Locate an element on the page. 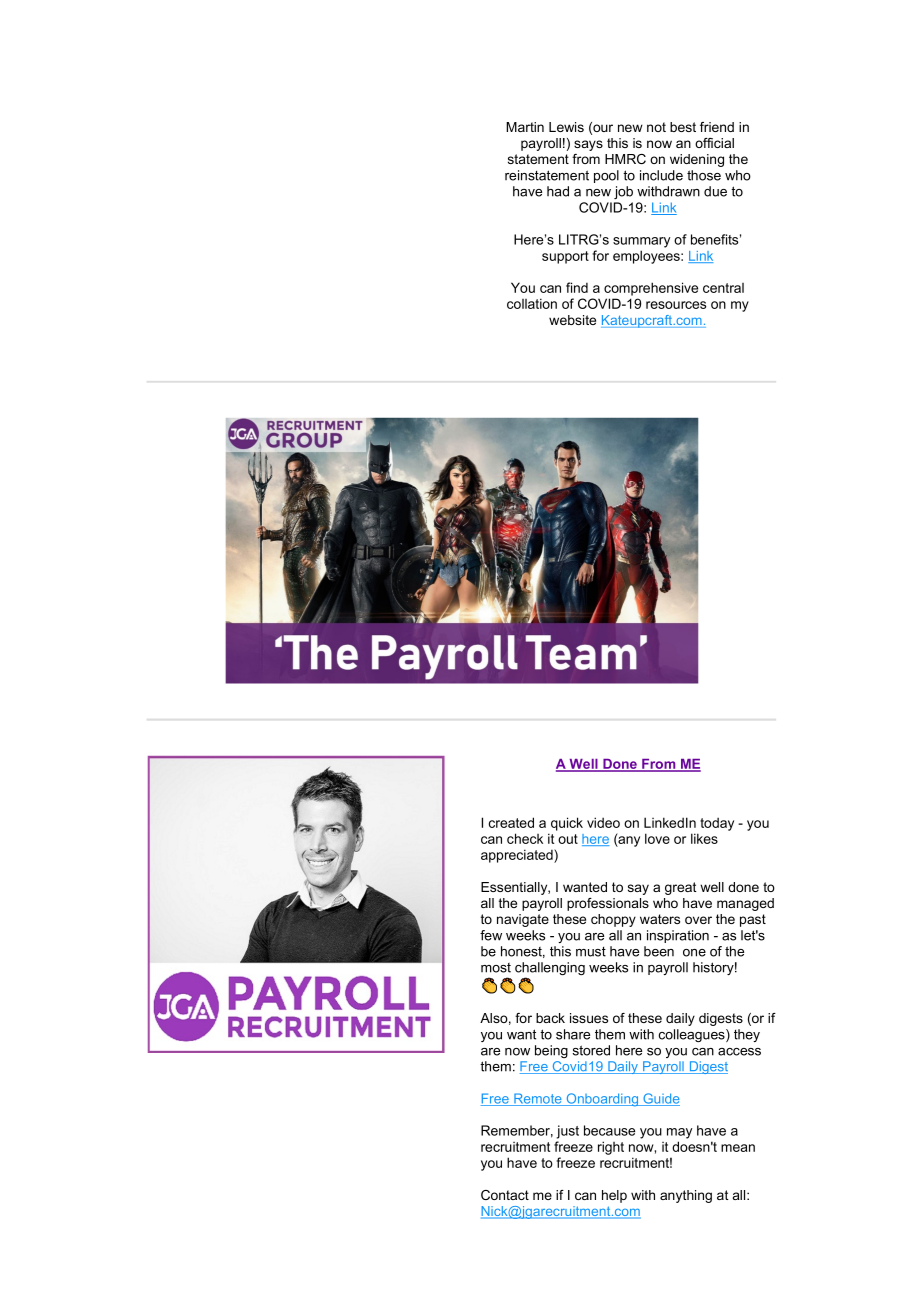 The width and height of the page is (924, 1308). central is located at coordinates (723, 288).
